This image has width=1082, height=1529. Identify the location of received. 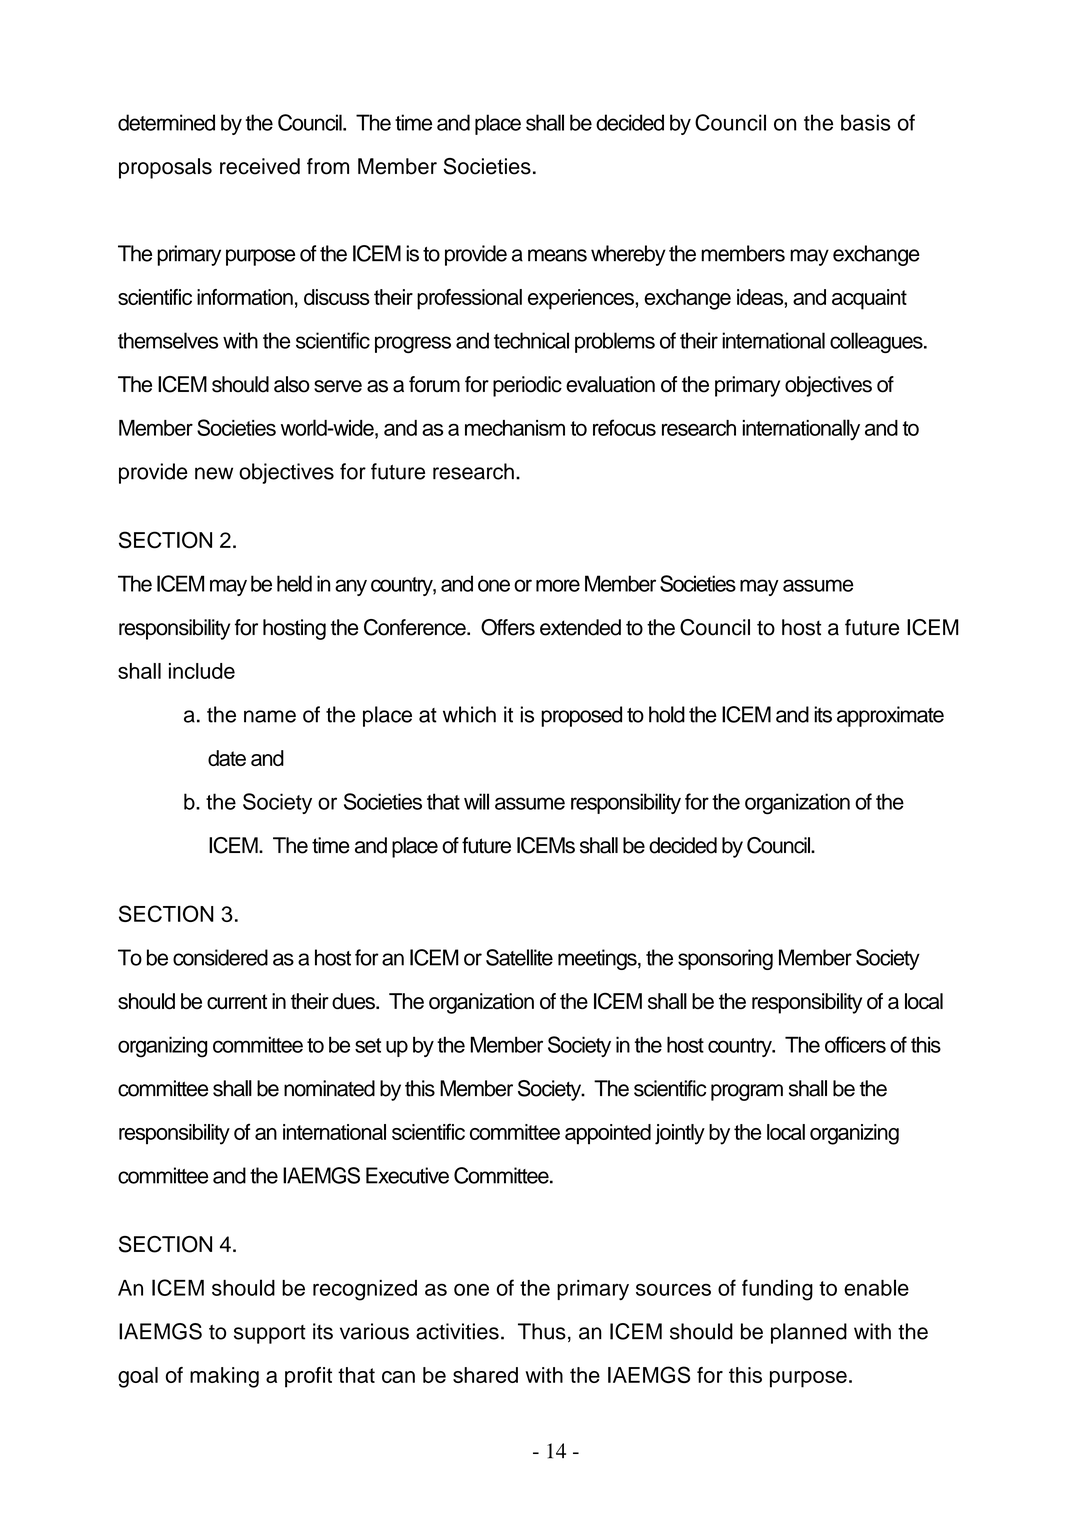
(260, 166).
